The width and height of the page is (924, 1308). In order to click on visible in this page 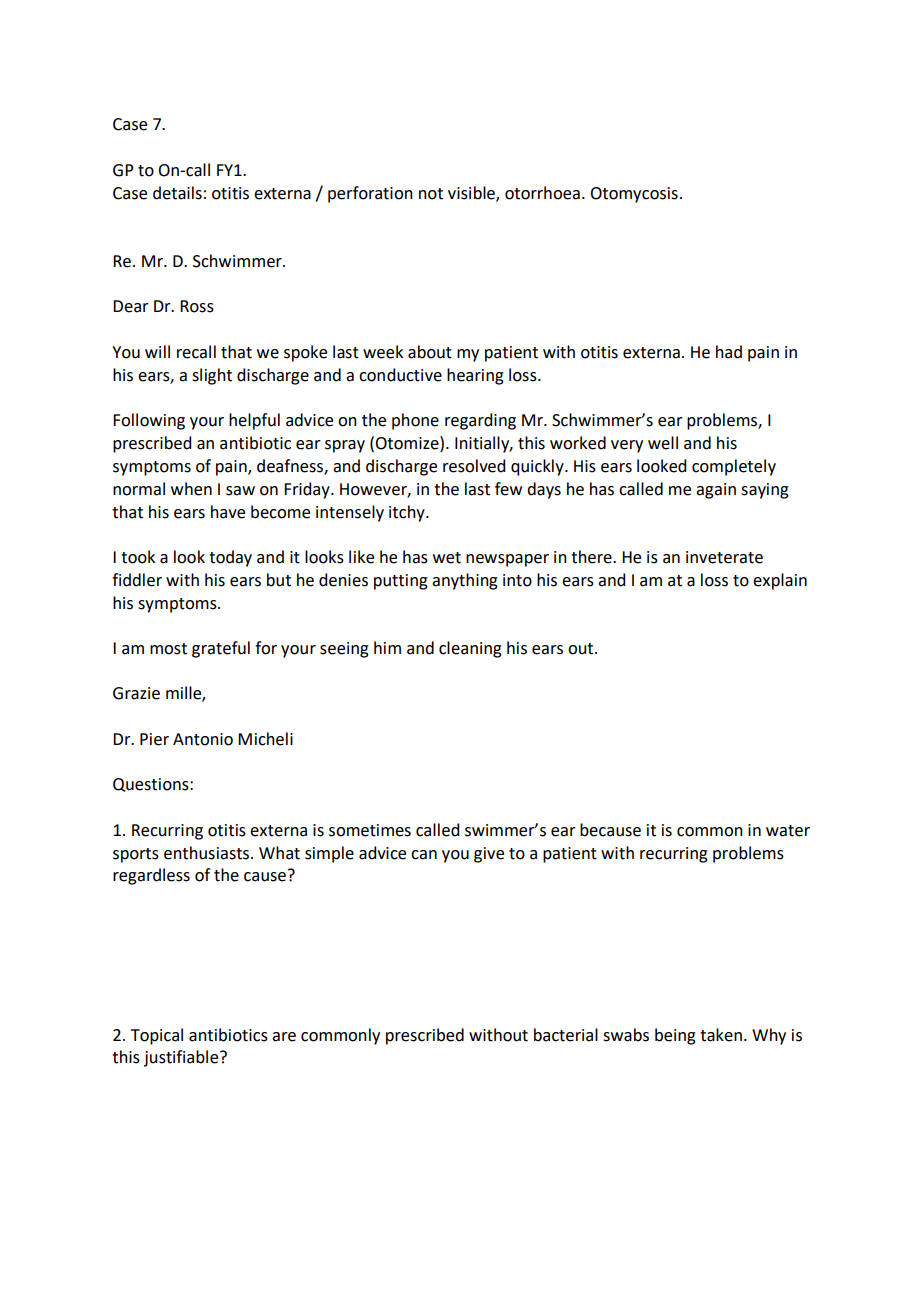, I will do `click(472, 193)`.
